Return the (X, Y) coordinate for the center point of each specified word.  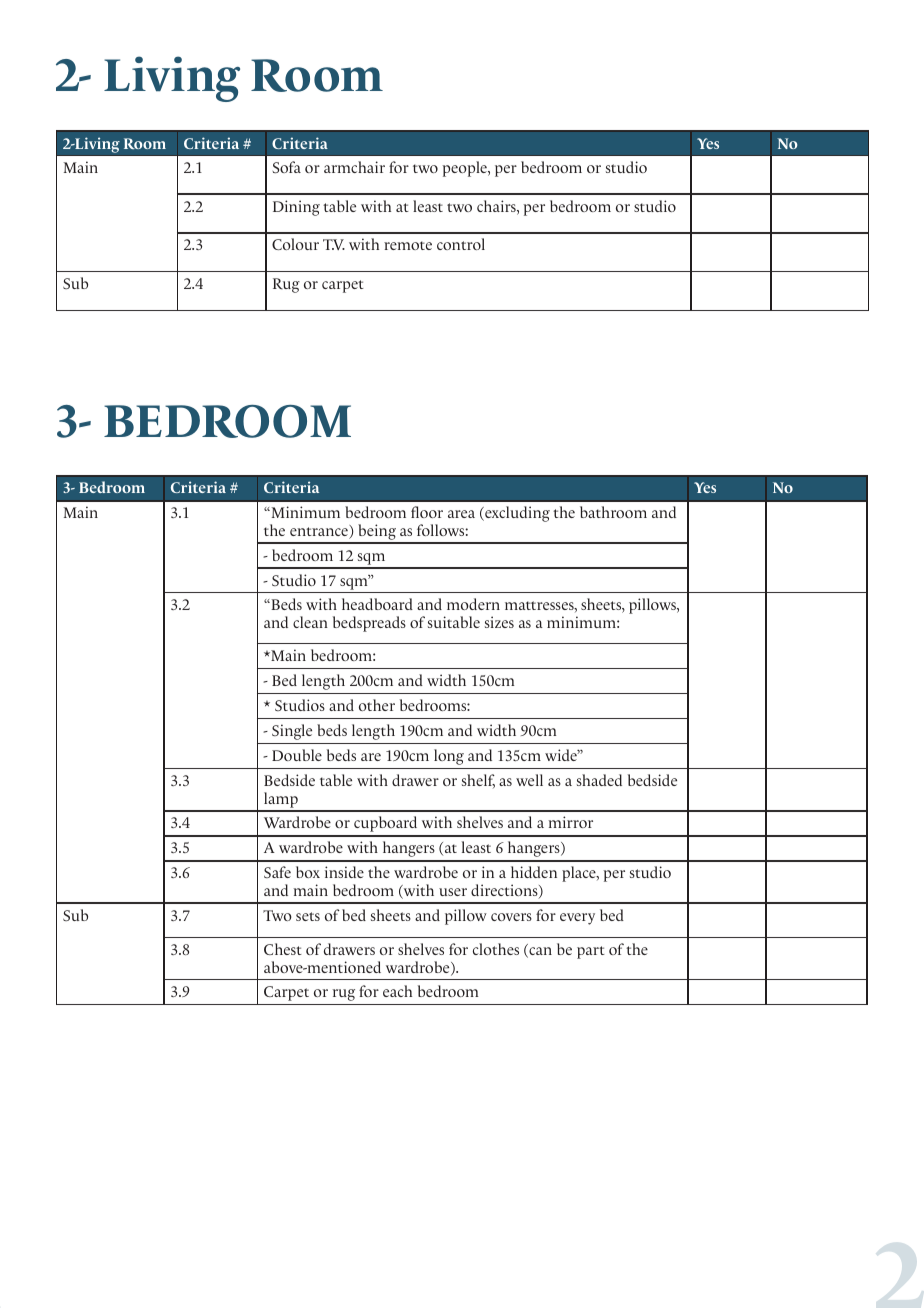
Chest (283, 949)
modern (473, 604)
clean (310, 622)
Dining (296, 208)
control (461, 244)
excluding (516, 514)
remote (408, 245)
